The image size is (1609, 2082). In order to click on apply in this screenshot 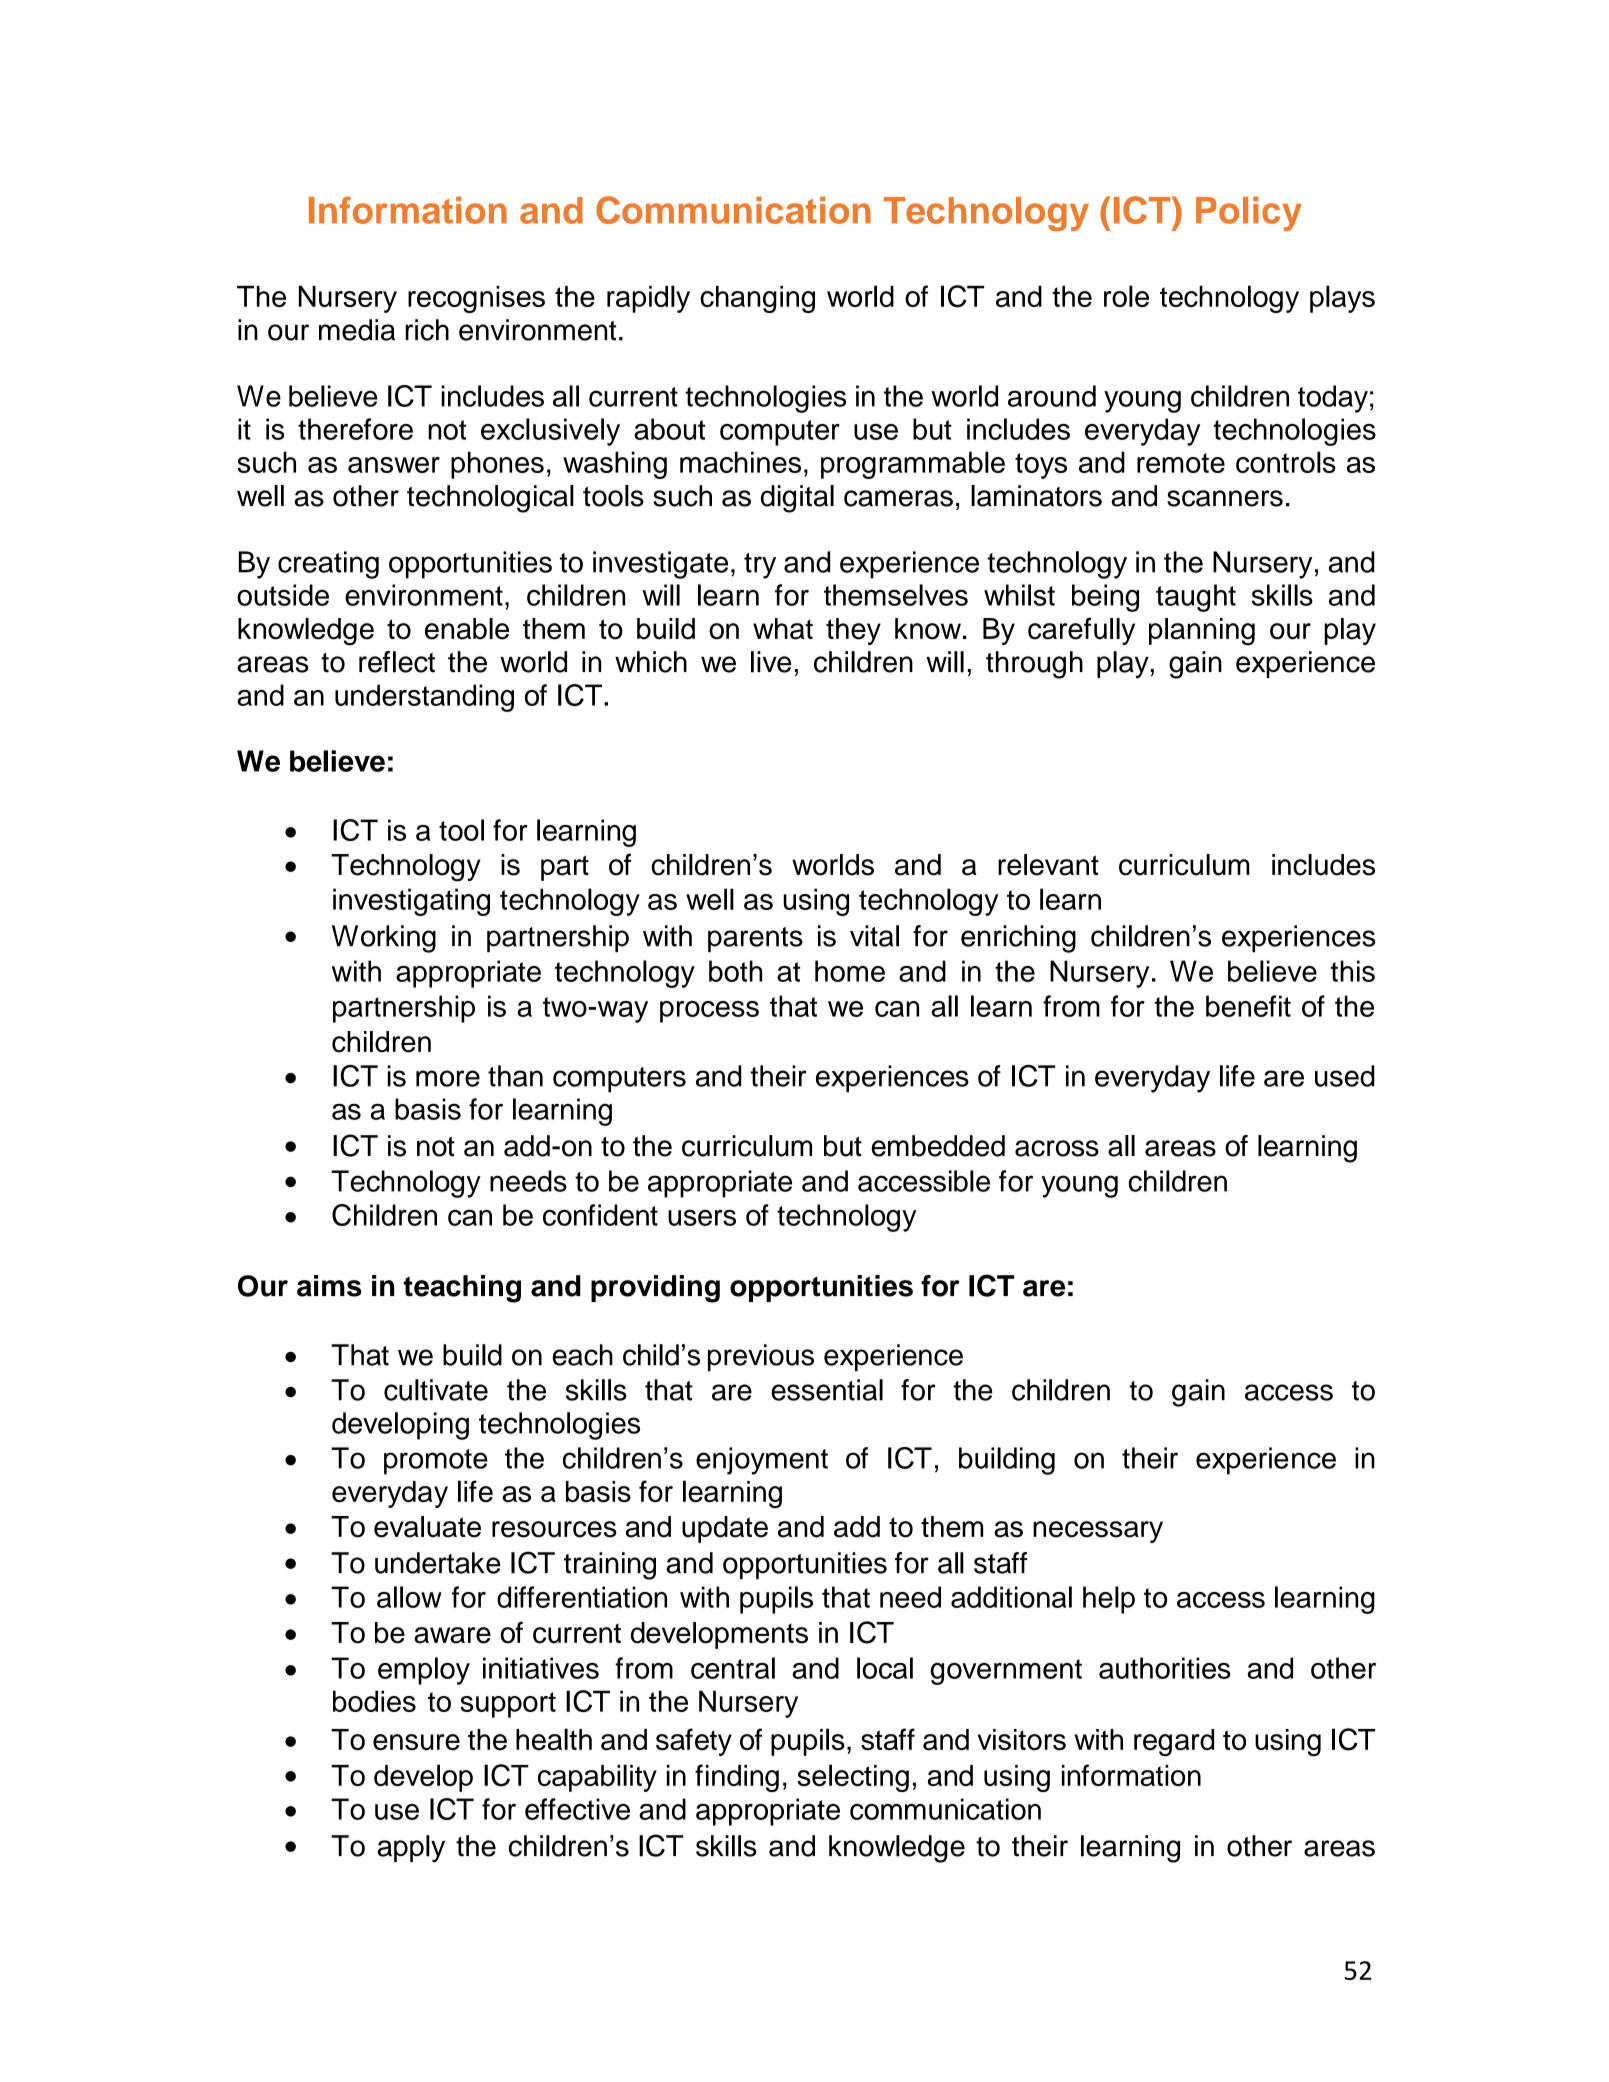, I will do `click(411, 1849)`.
